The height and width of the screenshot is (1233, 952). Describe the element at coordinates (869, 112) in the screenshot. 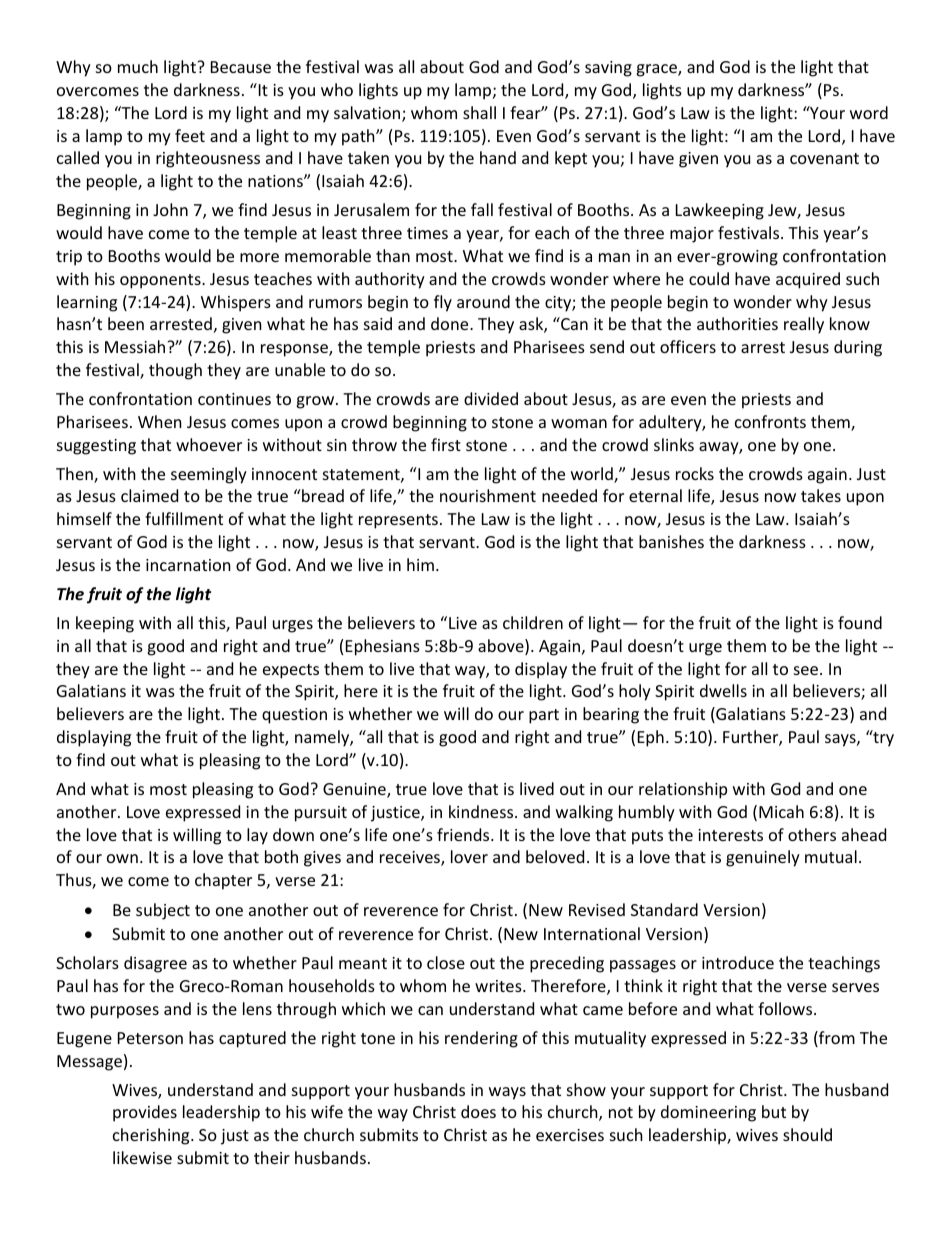

I see `word` at that location.
